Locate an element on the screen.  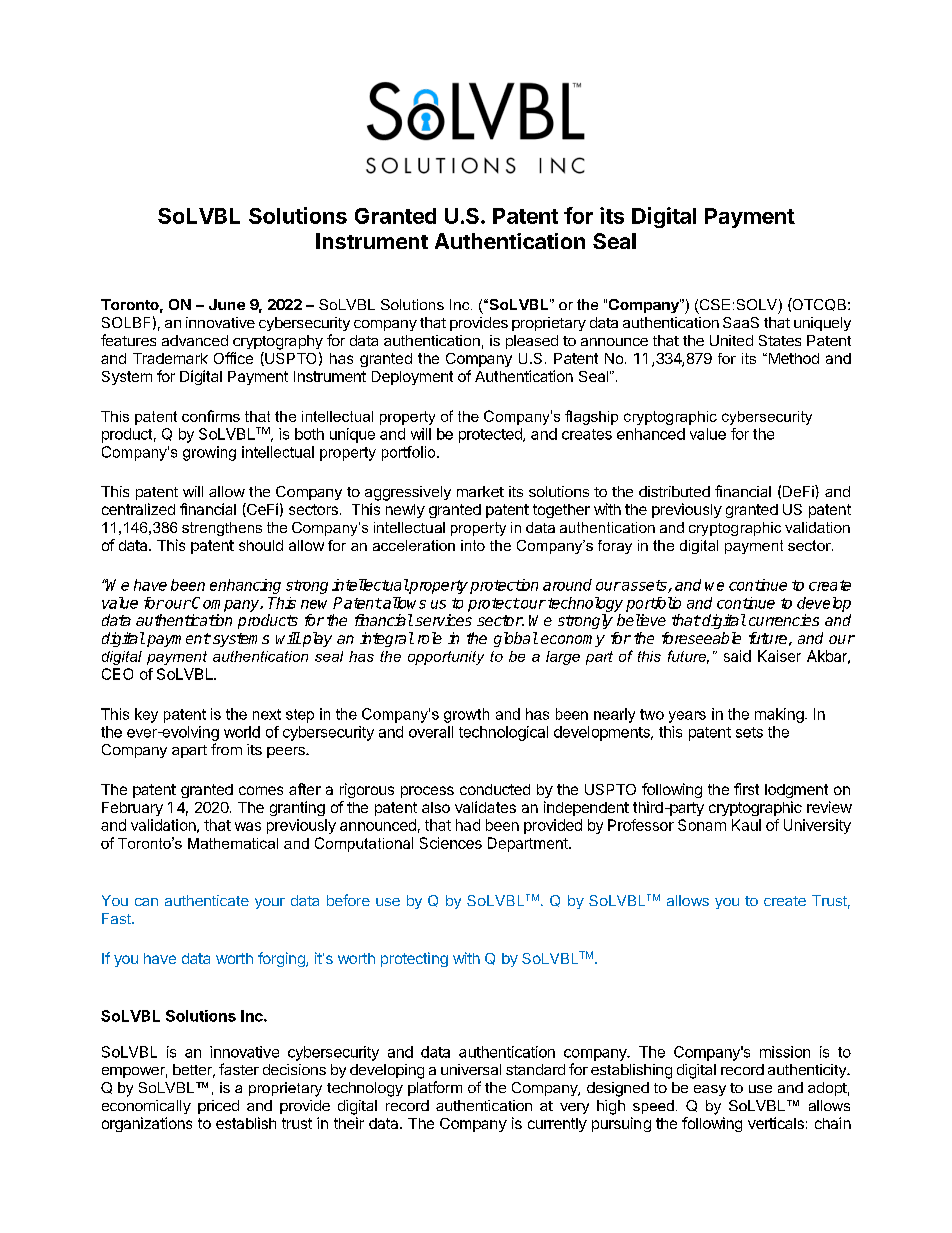
Kaul is located at coordinates (746, 825).
